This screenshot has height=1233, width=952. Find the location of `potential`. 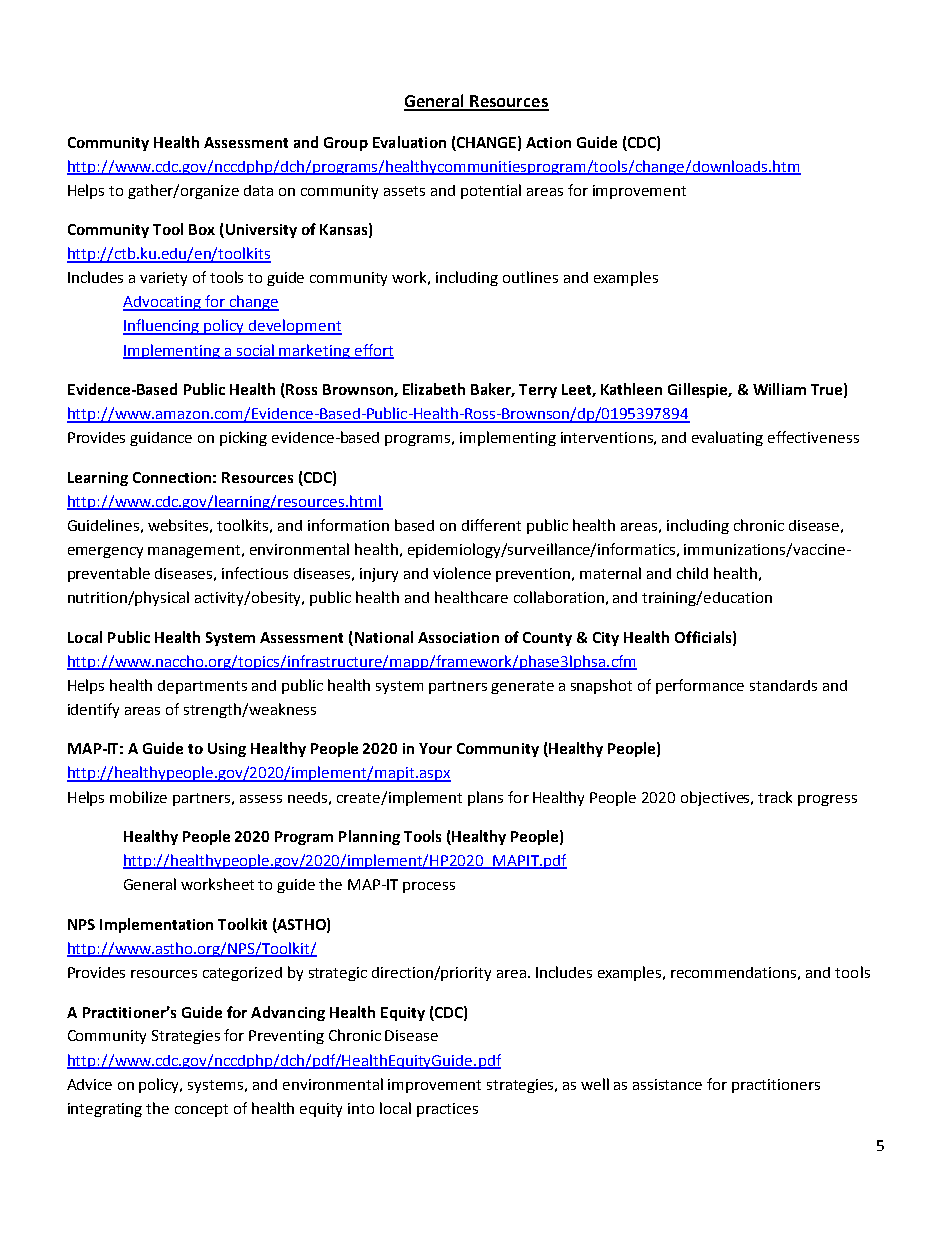

potential is located at coordinates (491, 191).
